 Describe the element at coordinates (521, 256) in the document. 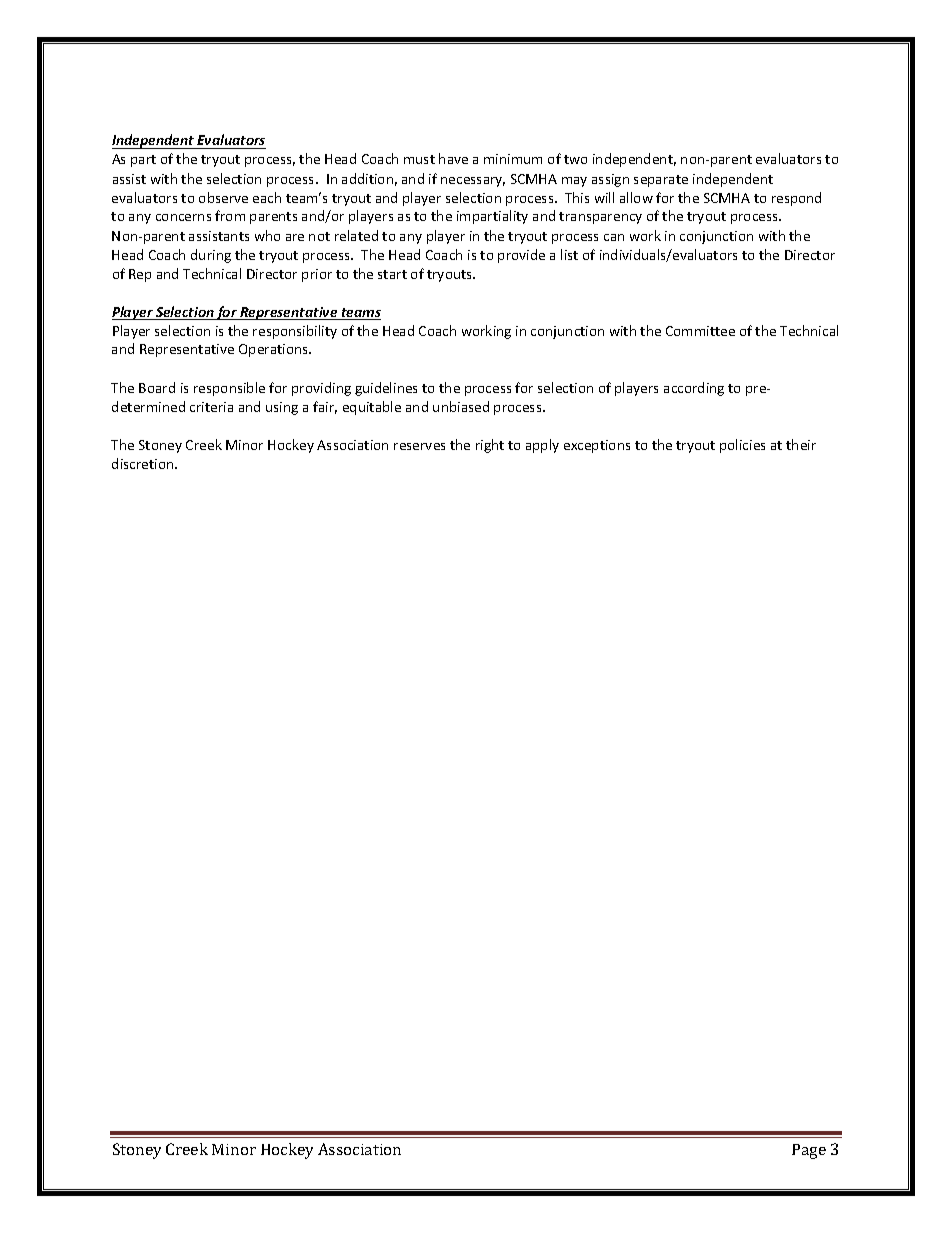

I see `provide` at that location.
